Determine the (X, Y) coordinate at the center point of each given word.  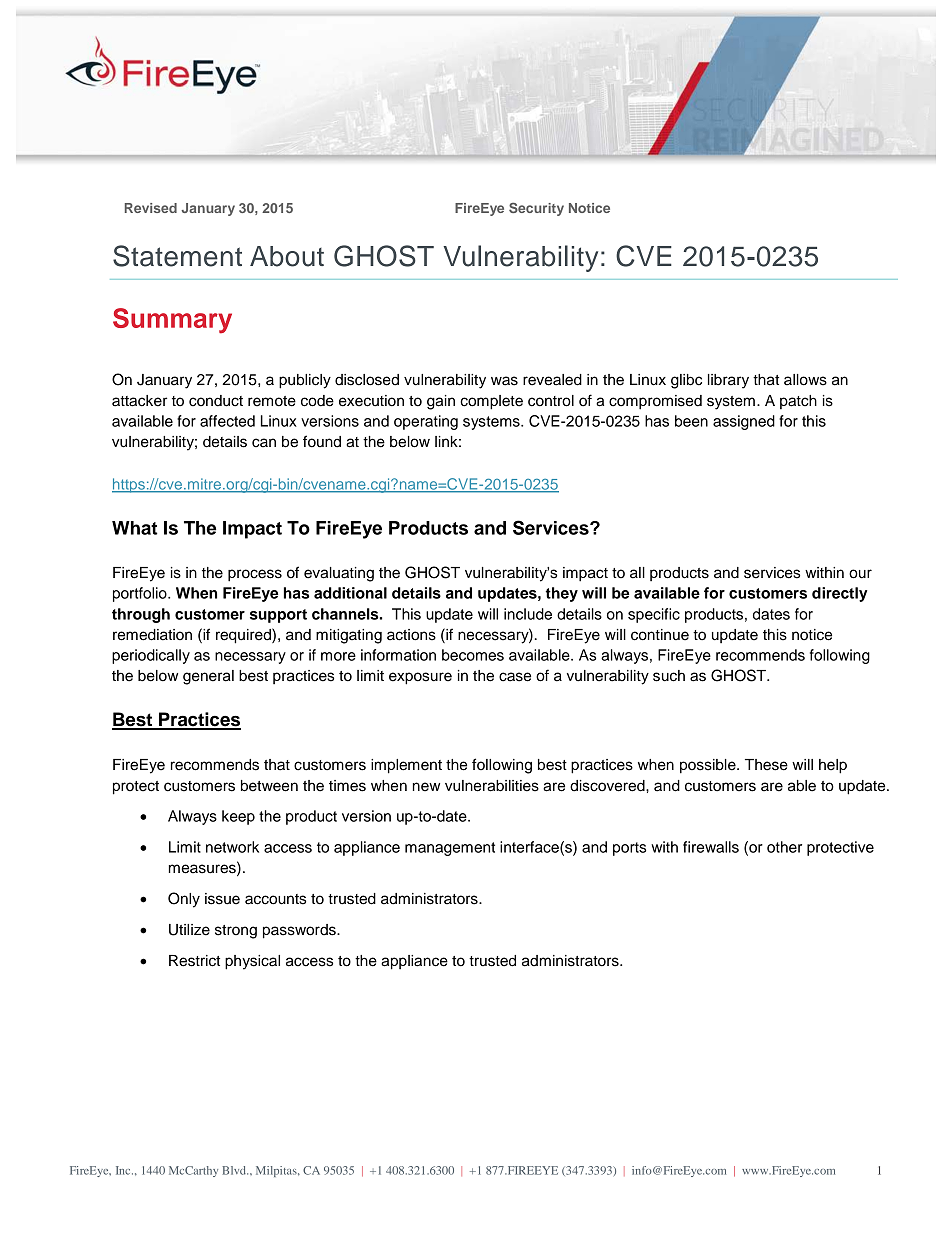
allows (805, 380)
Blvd (235, 1170)
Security (536, 209)
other (784, 847)
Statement (177, 256)
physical (252, 962)
